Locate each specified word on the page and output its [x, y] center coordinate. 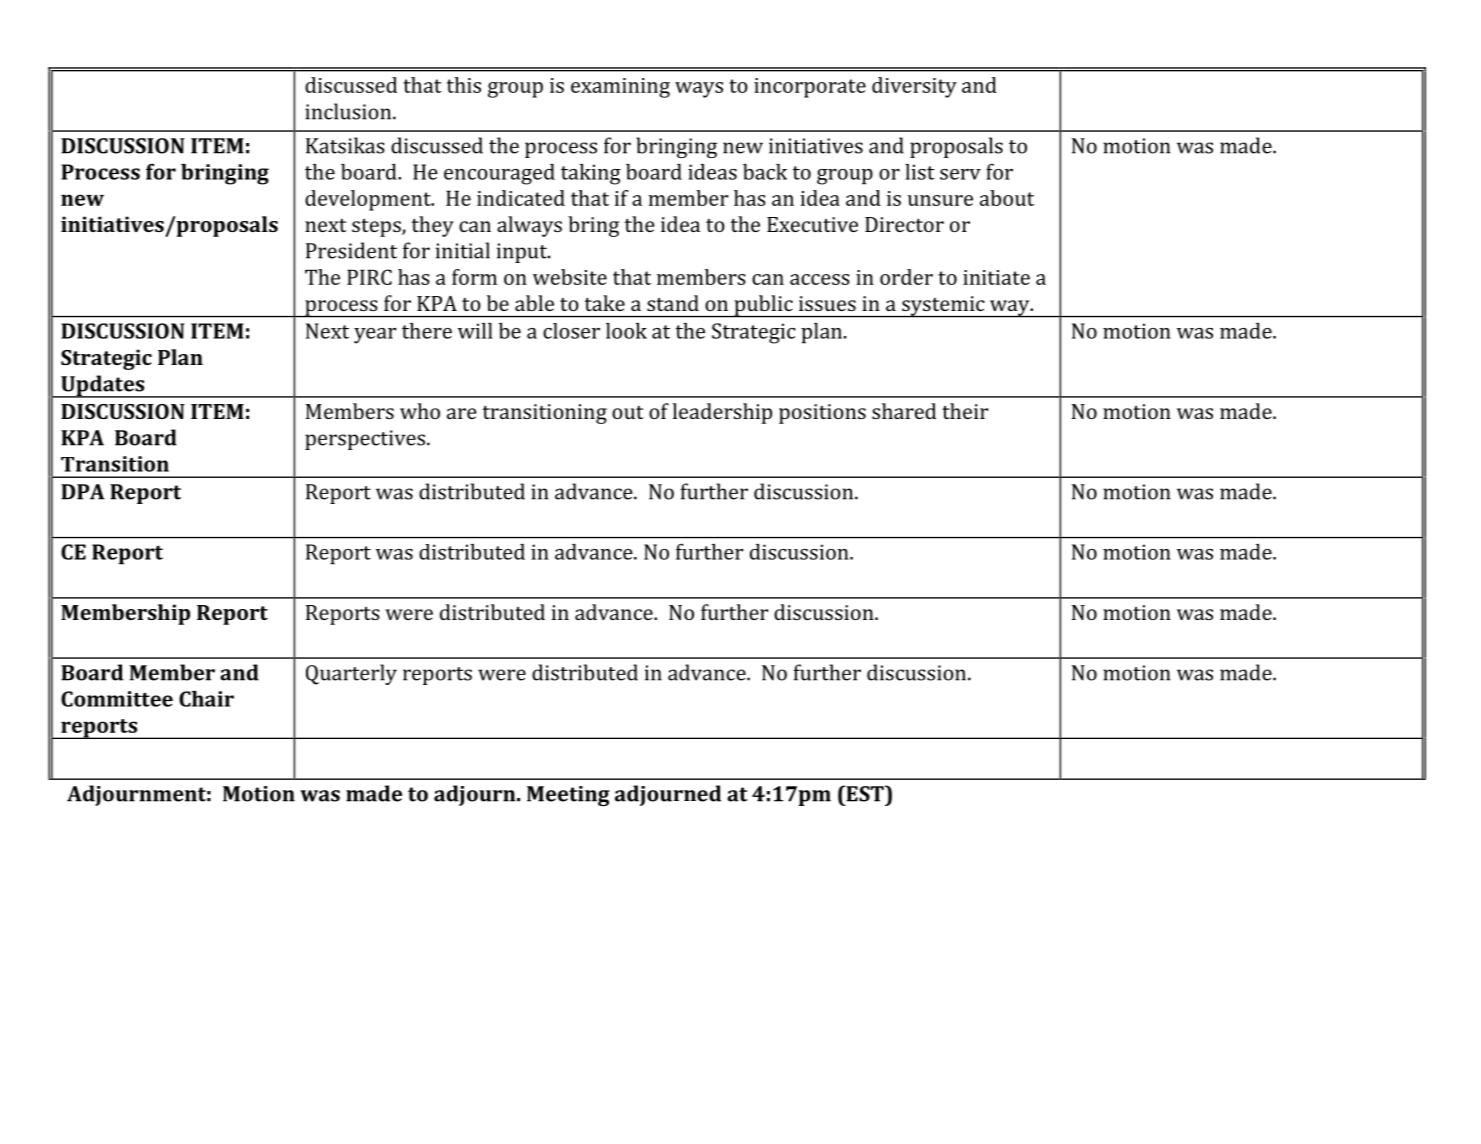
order [906, 277]
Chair [206, 699]
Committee [117, 699]
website [570, 277]
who [420, 411]
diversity [914, 87]
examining [620, 88]
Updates [103, 386]
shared [904, 411]
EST [865, 793]
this [464, 85]
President [351, 250]
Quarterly [351, 674]
